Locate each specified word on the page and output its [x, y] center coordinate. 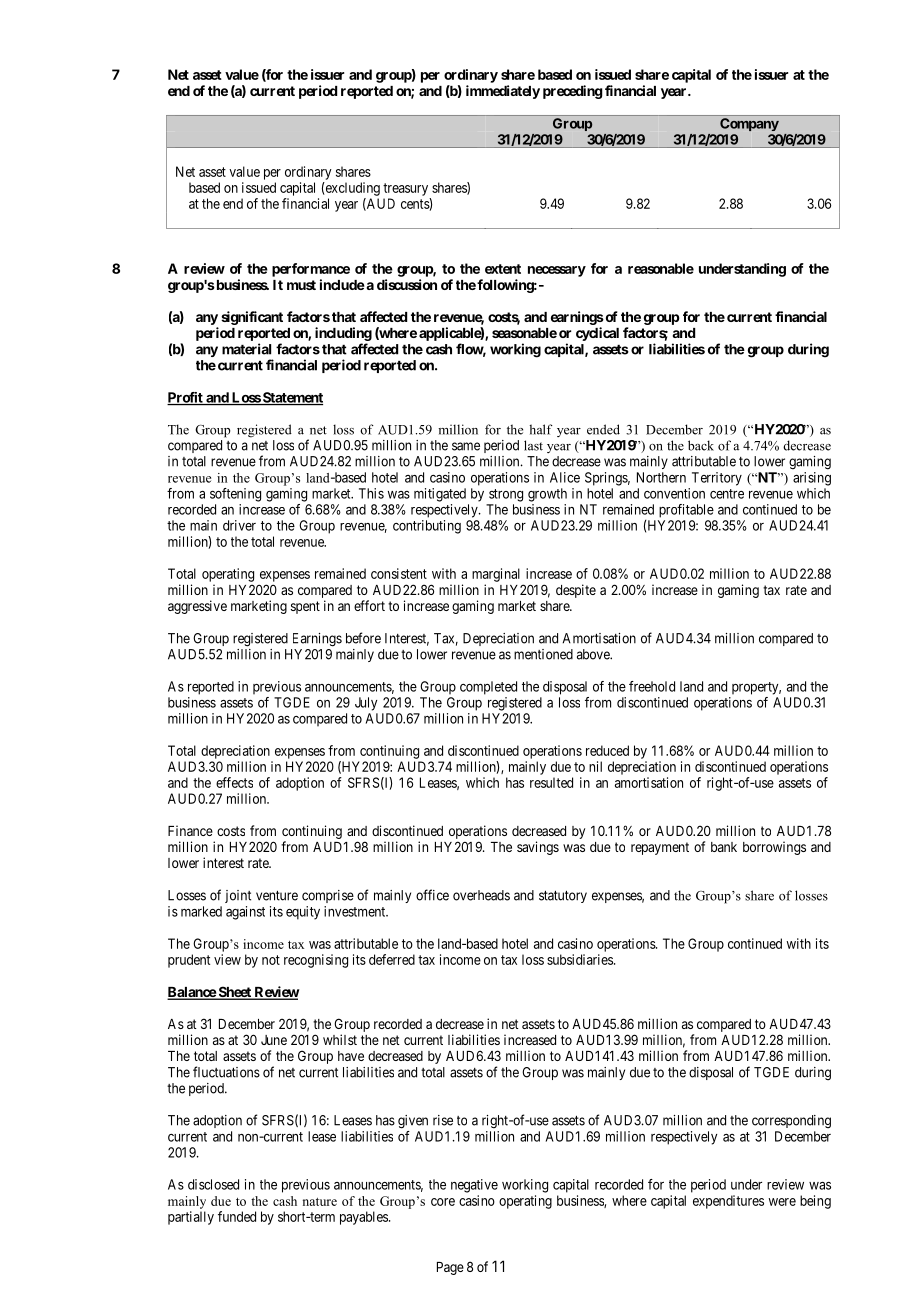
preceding [573, 92]
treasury [405, 189]
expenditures [728, 1202]
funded [237, 1216]
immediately [503, 92]
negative [474, 1186]
